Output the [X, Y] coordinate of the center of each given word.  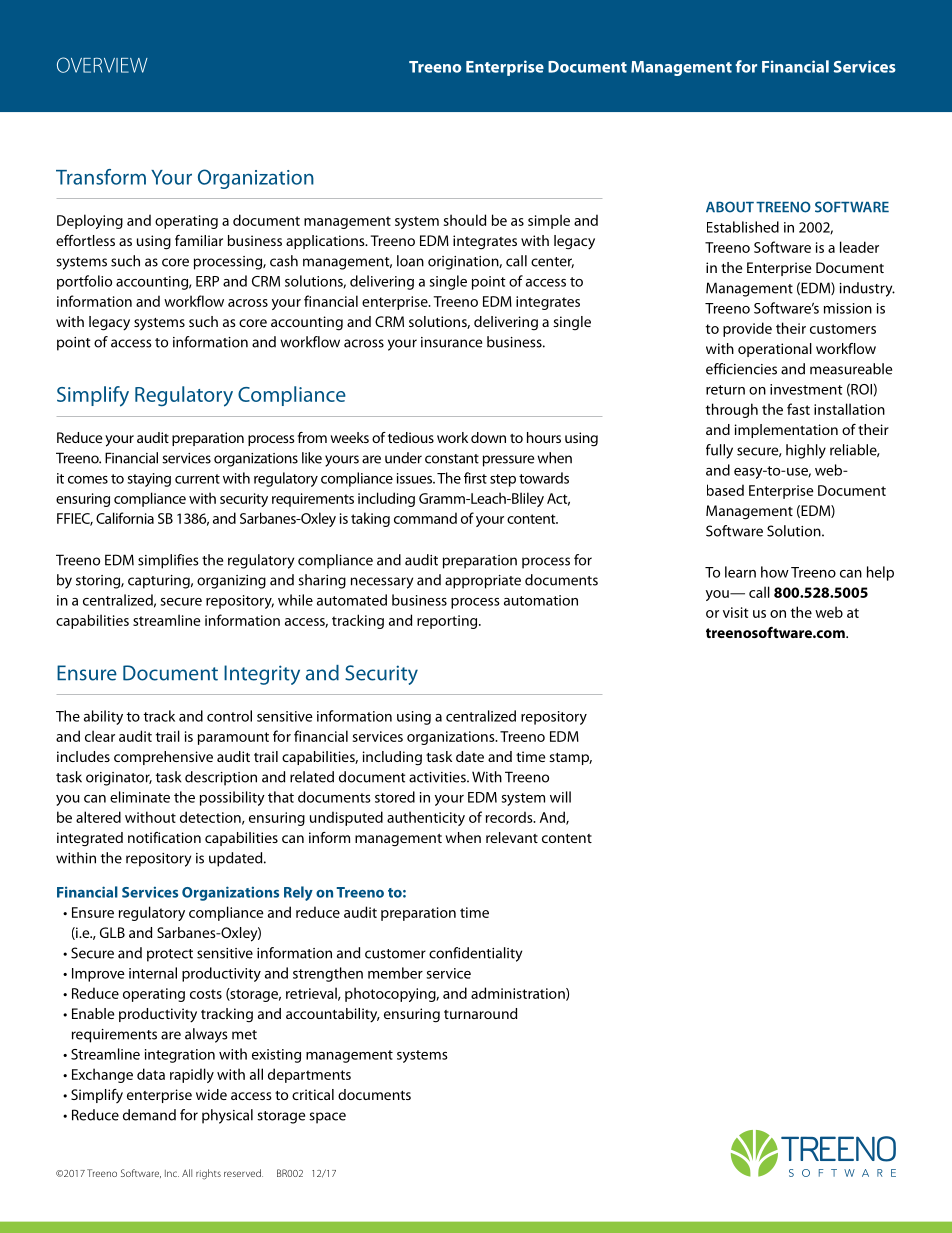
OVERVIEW [102, 65]
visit [736, 612]
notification [164, 837]
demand [149, 1115]
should [465, 220]
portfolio [84, 282]
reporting [448, 622]
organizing [231, 582]
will [560, 797]
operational [775, 350]
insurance [451, 342]
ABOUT [730, 207]
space [327, 1118]
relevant [512, 837]
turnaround [480, 1013]
